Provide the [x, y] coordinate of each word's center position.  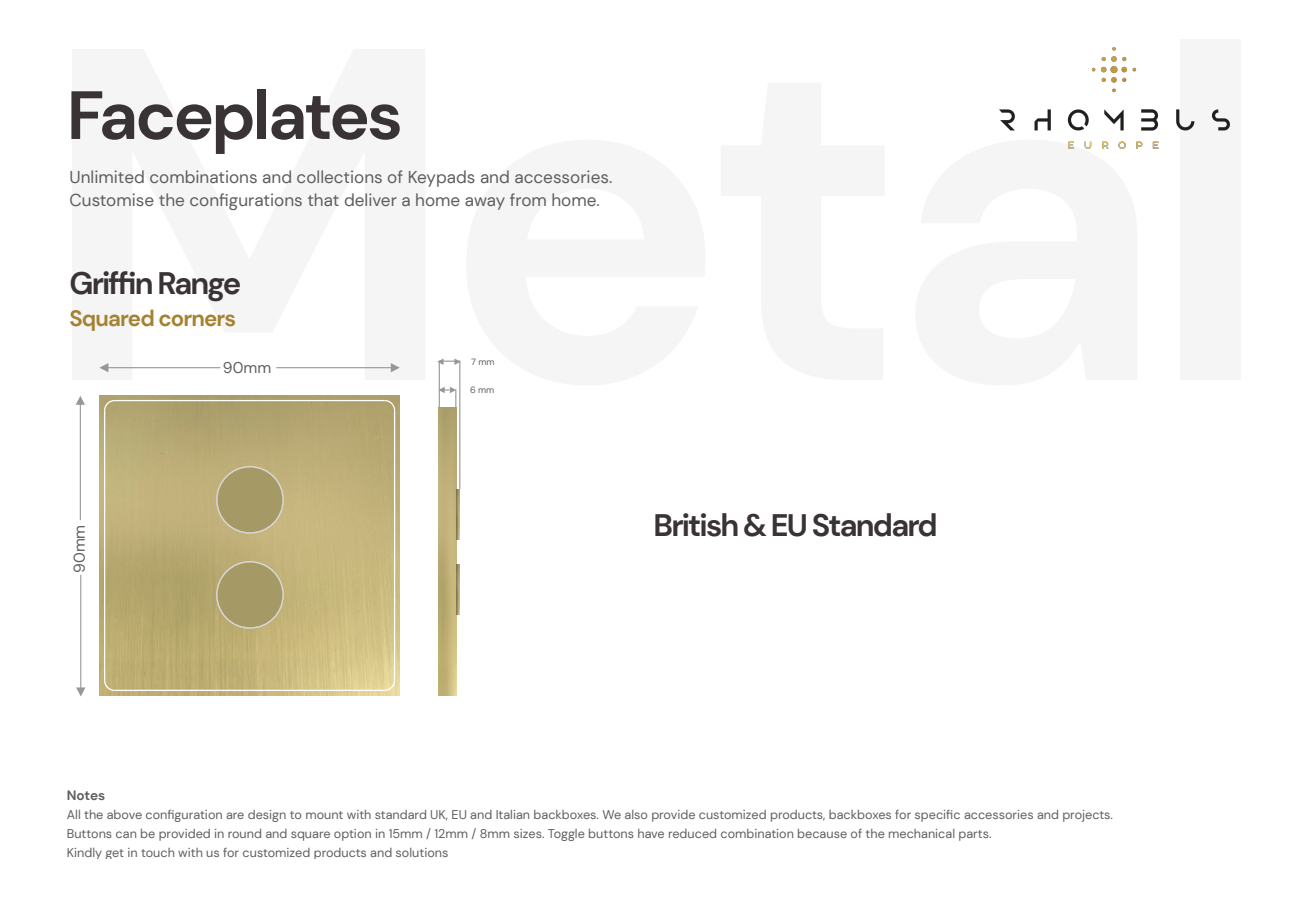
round [244, 833]
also [636, 814]
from [528, 199]
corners [197, 320]
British [696, 525]
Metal [650, 217]
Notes [86, 795]
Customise [112, 199]
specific [937, 816]
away [485, 203]
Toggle [566, 835]
